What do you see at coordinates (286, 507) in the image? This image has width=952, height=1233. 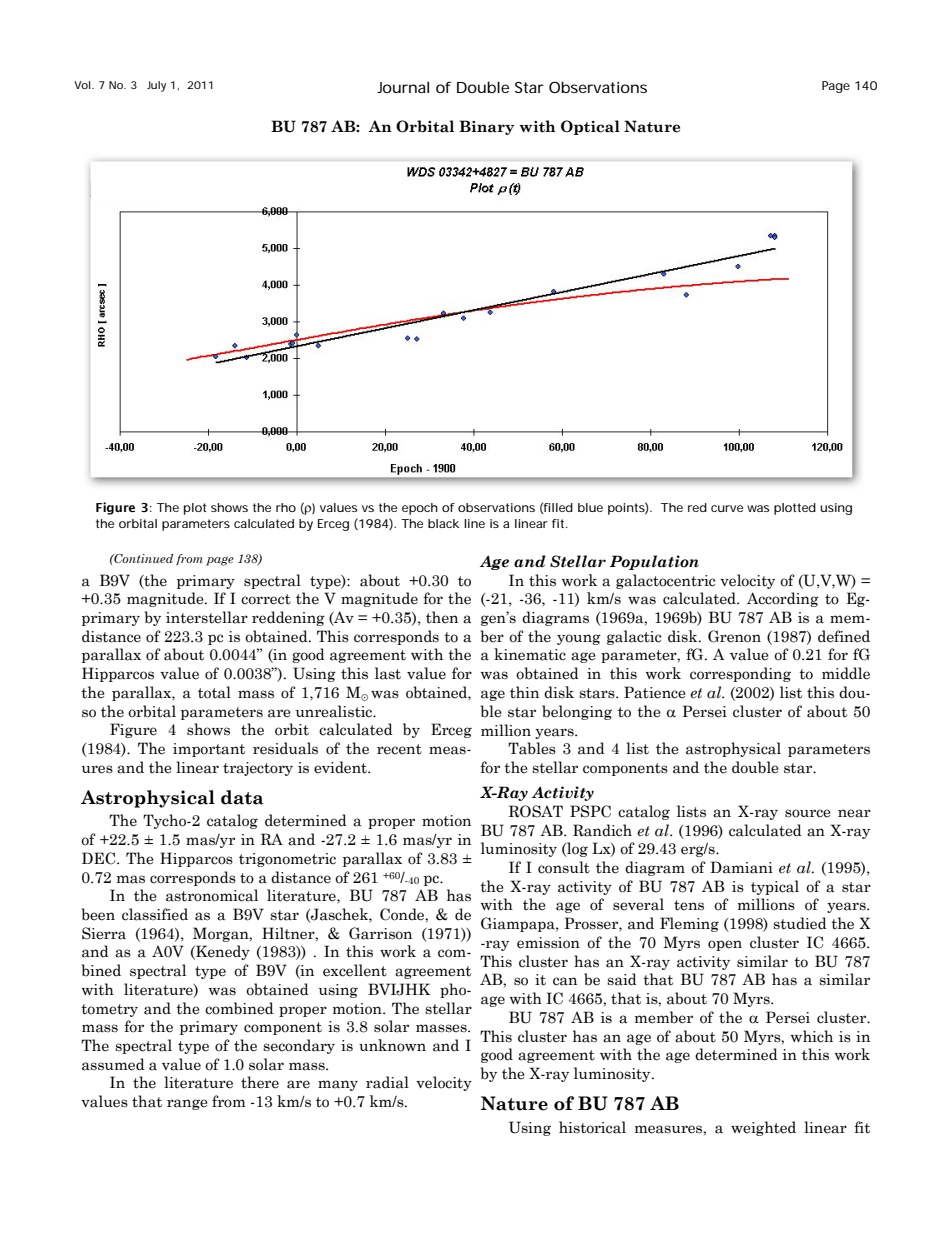 I see `rho` at bounding box center [286, 507].
